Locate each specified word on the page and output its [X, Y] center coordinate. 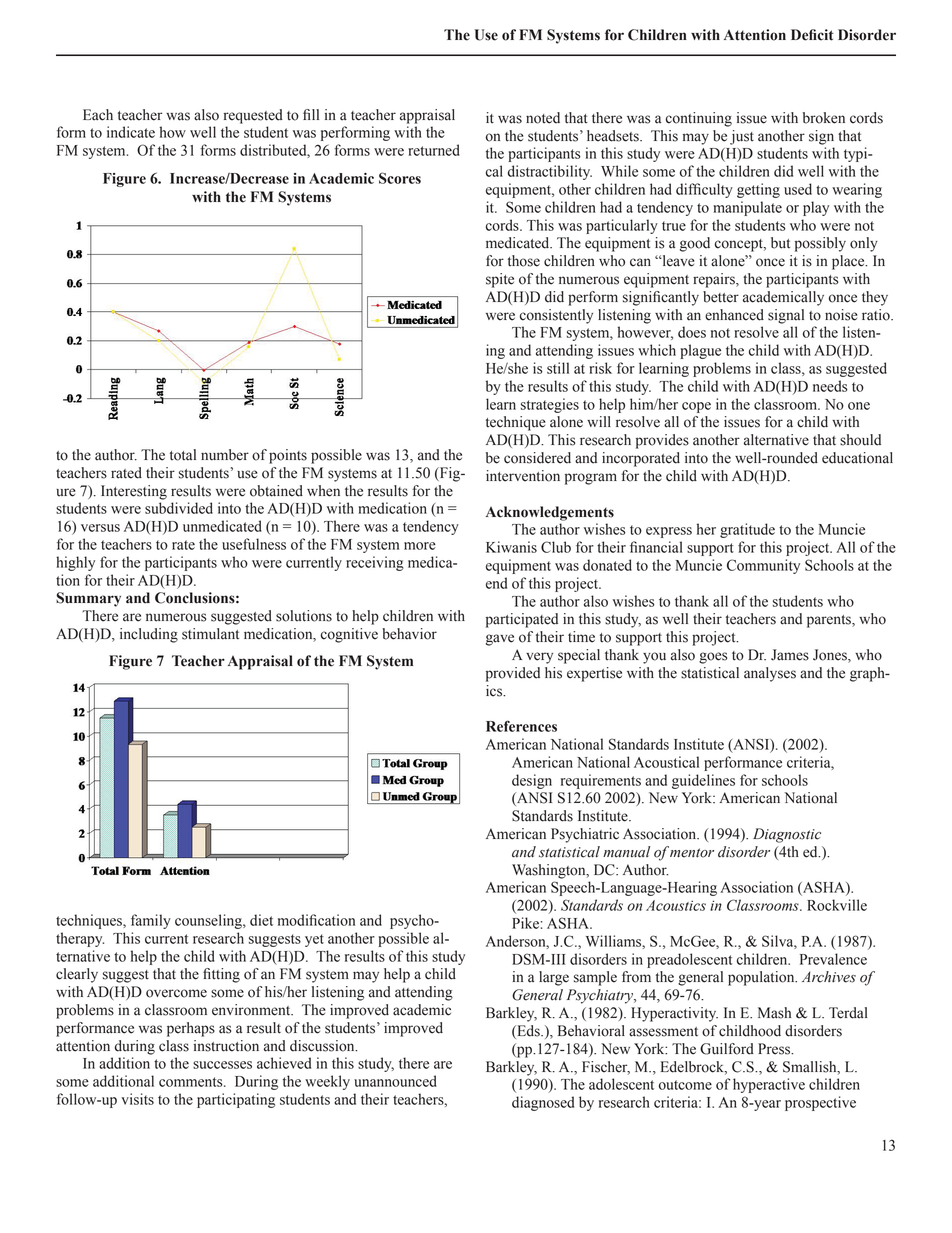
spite [500, 280]
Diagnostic [787, 835]
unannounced [395, 1081]
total [183, 455]
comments [192, 1082]
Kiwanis [511, 547]
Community [763, 566]
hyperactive [769, 1085]
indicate [131, 132]
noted [543, 118]
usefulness [254, 544]
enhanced [734, 315]
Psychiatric [585, 835]
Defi [804, 35]
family [151, 921]
